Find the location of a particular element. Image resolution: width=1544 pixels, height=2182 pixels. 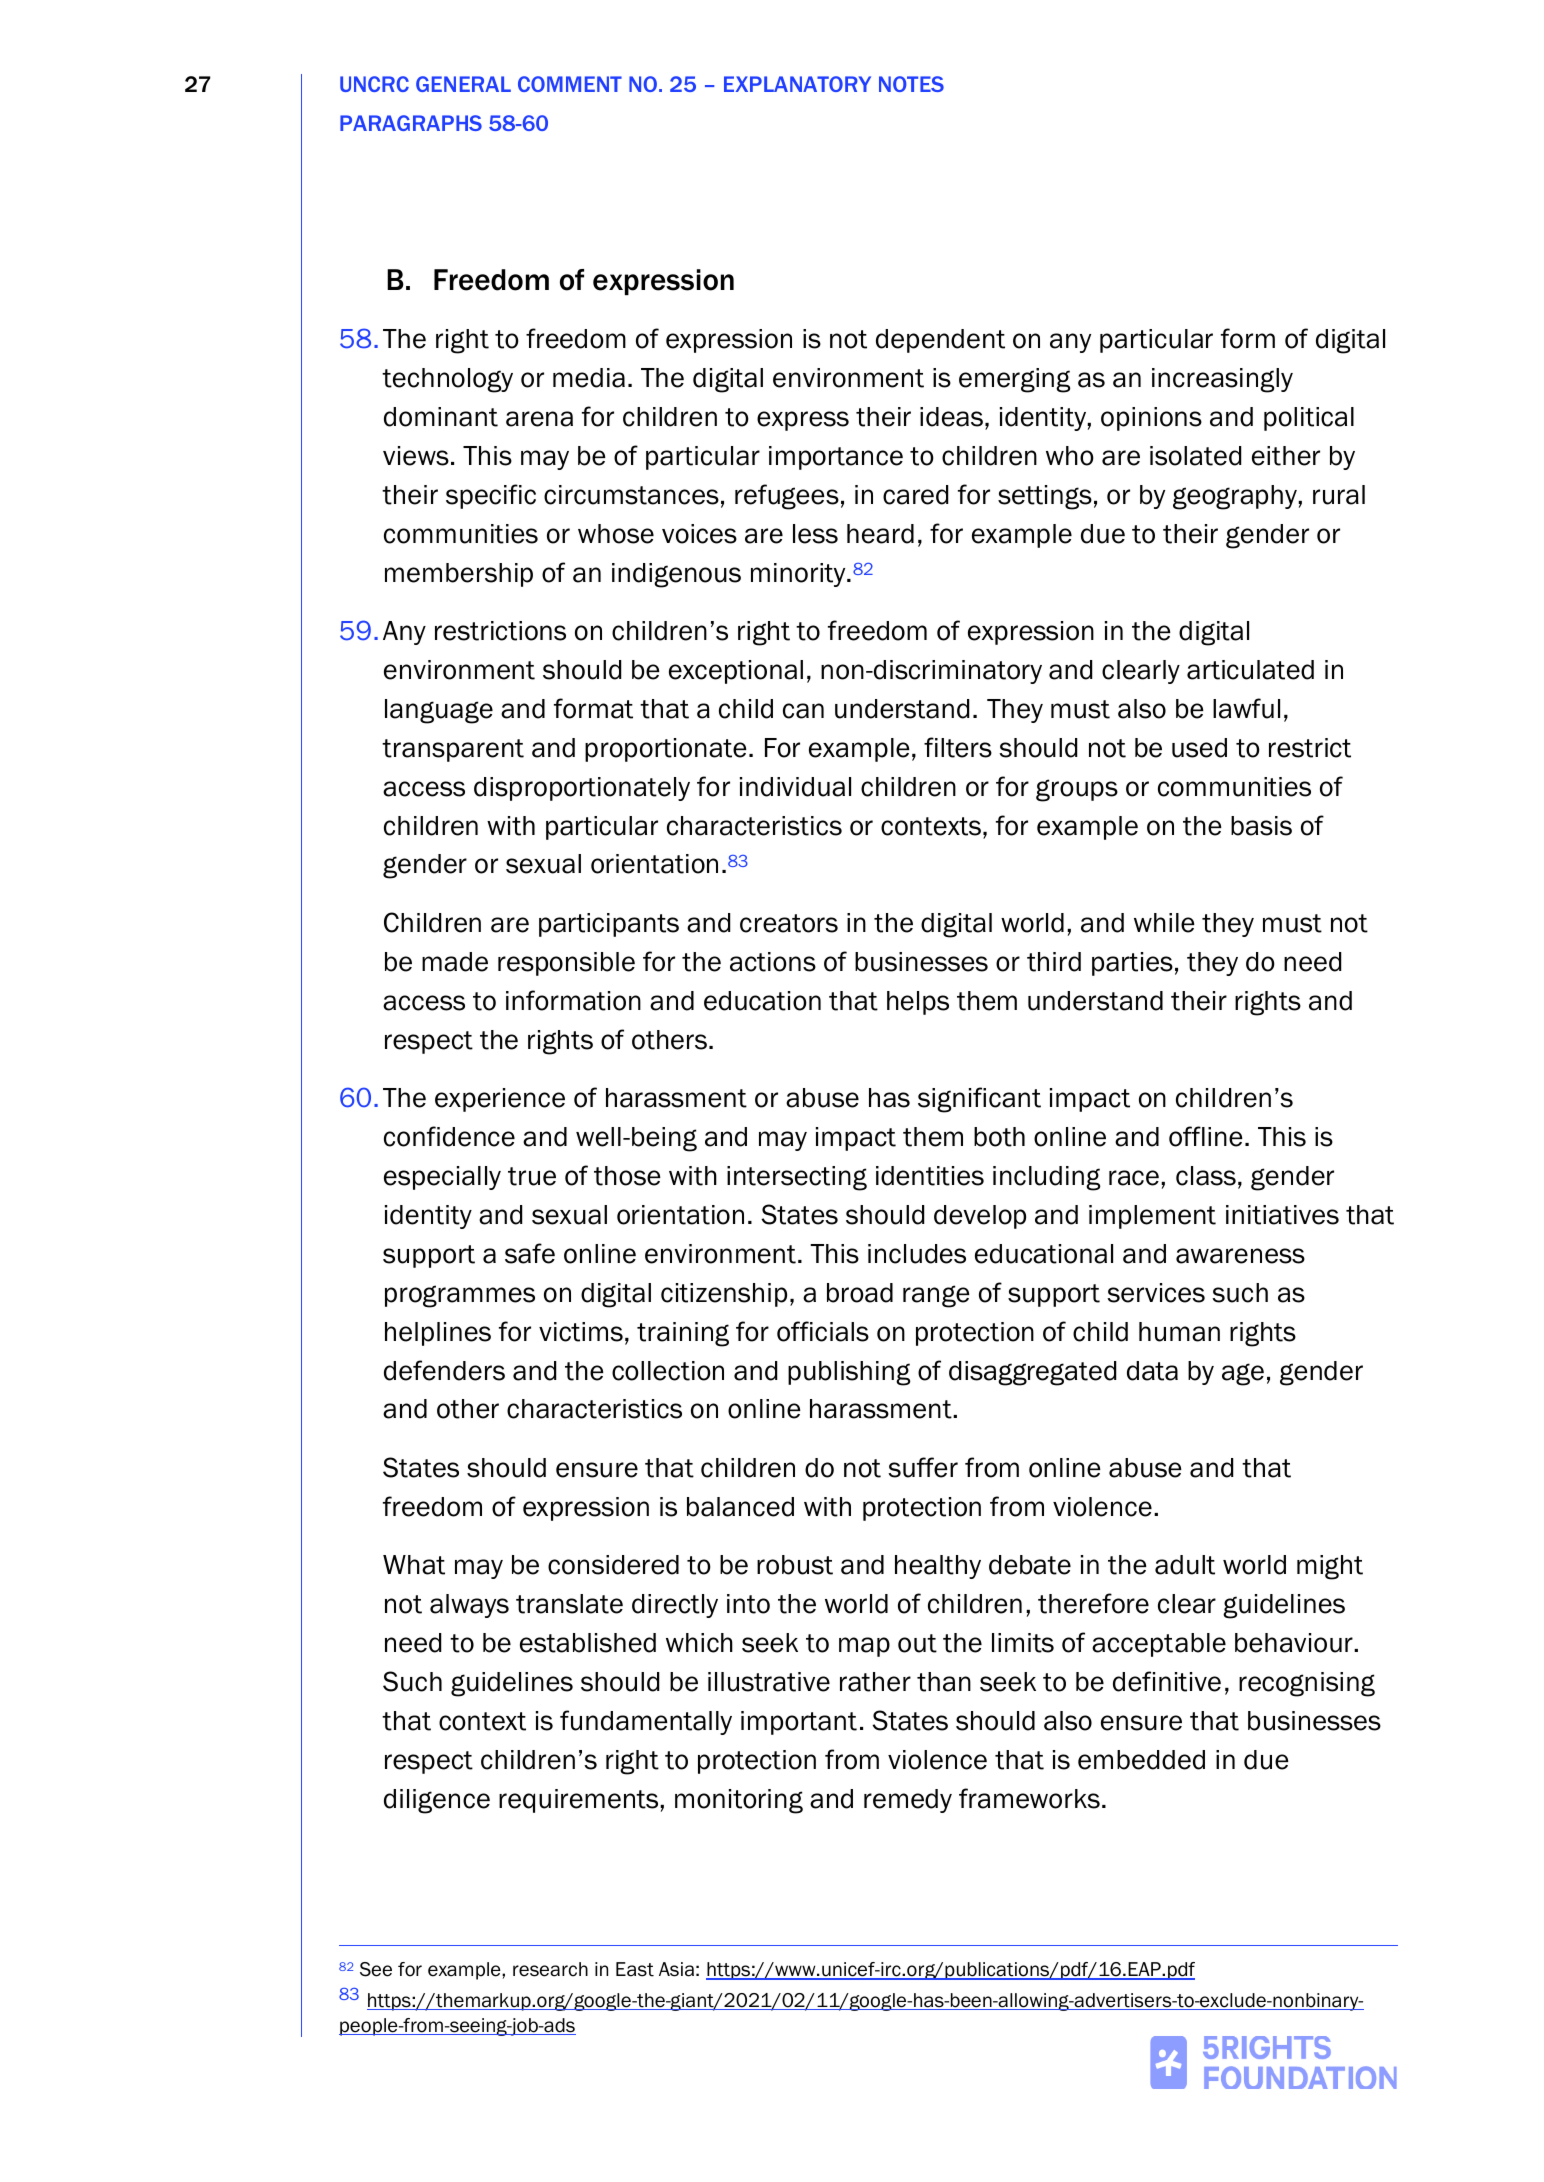

NOTES is located at coordinates (911, 84).
